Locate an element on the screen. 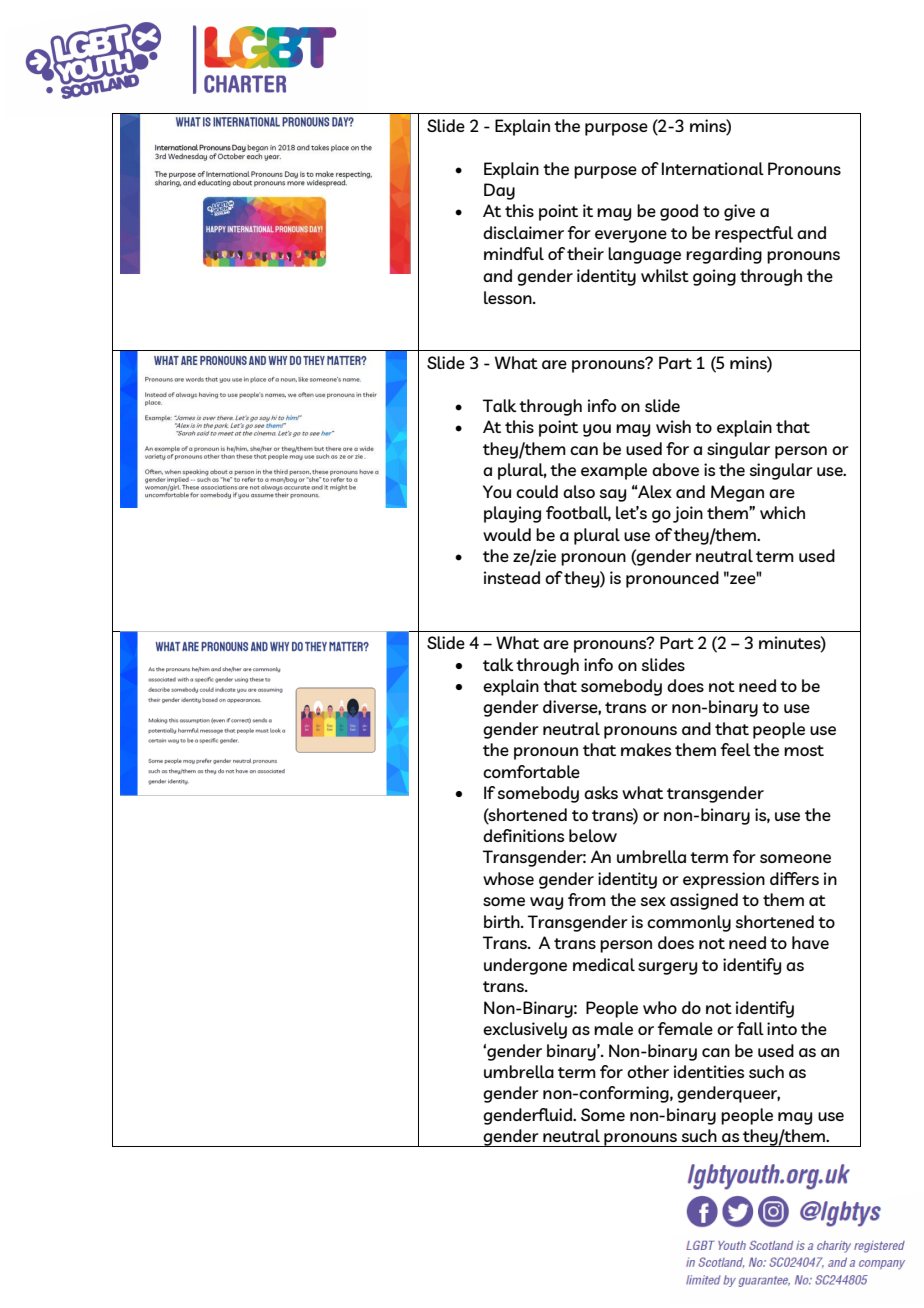 This screenshot has width=924, height=1308. way is located at coordinates (546, 903).
